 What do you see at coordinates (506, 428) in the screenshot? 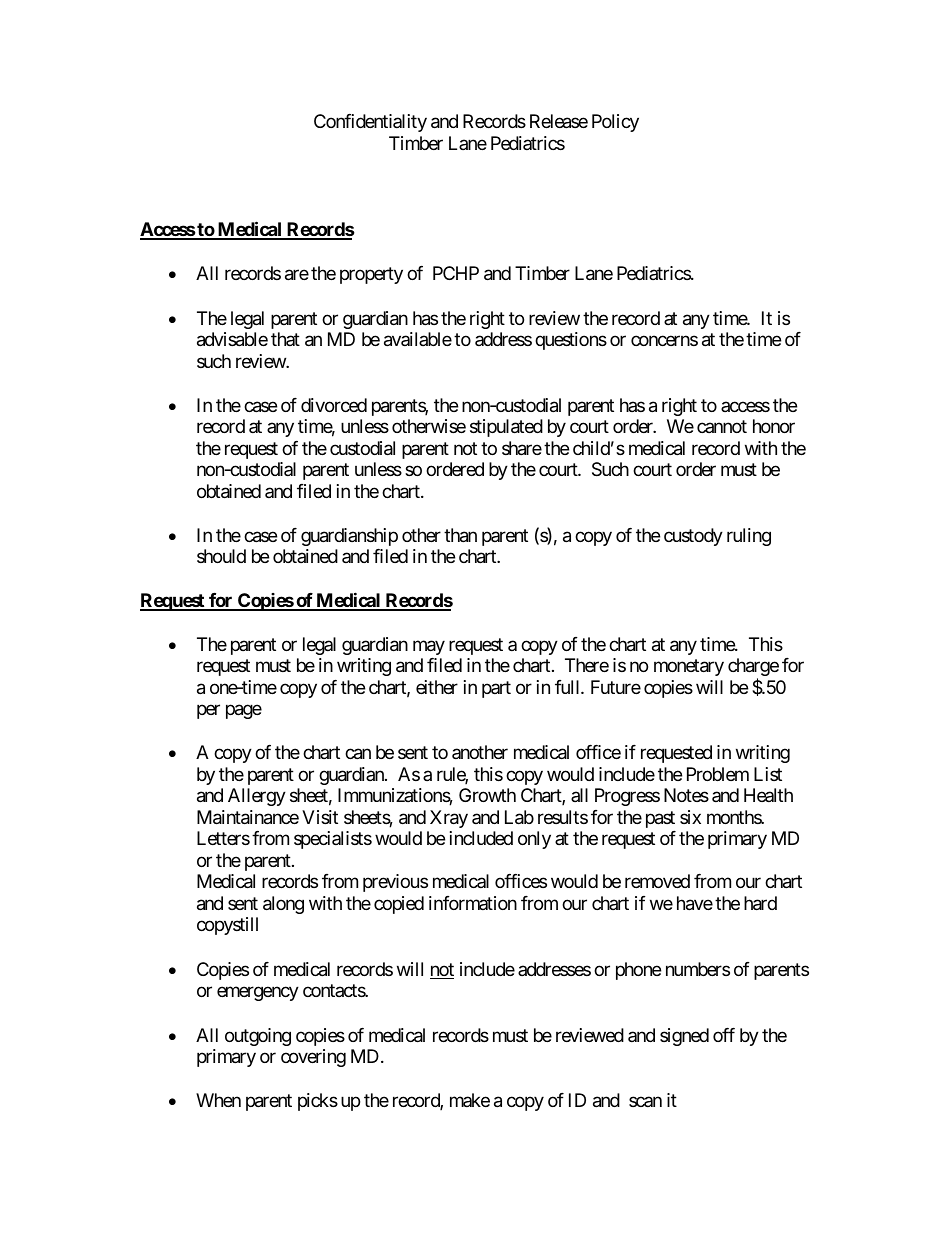
I see `stipulated` at bounding box center [506, 428].
